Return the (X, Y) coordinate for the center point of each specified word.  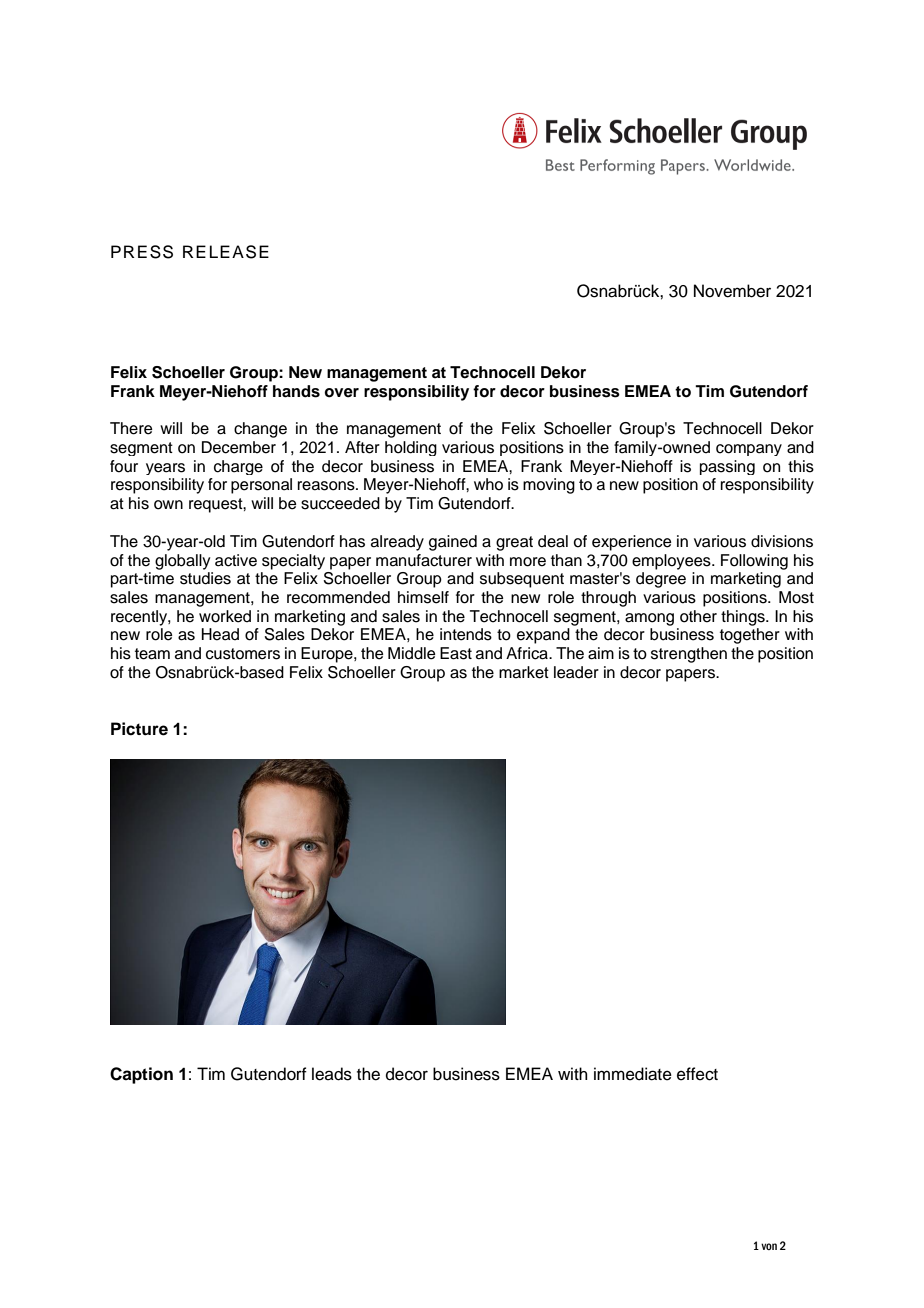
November (732, 291)
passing (727, 467)
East (456, 653)
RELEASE (226, 252)
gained (453, 543)
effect (697, 1074)
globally (182, 562)
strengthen (689, 655)
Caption (141, 1075)
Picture (139, 729)
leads (332, 1074)
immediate (633, 1074)
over (341, 393)
